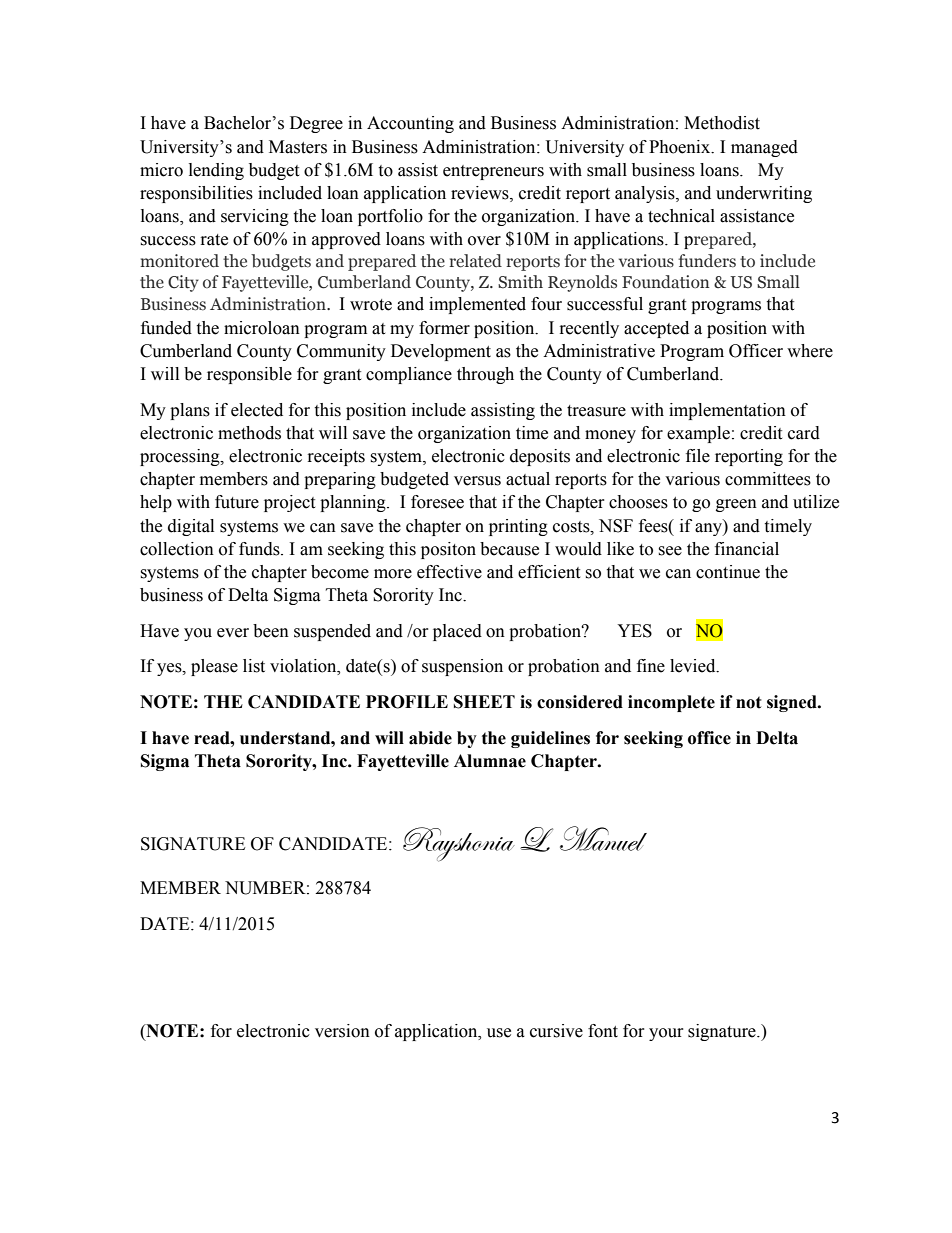 The width and height of the screenshot is (952, 1233). Describe the element at coordinates (485, 375) in the screenshot. I see `through` at that location.
